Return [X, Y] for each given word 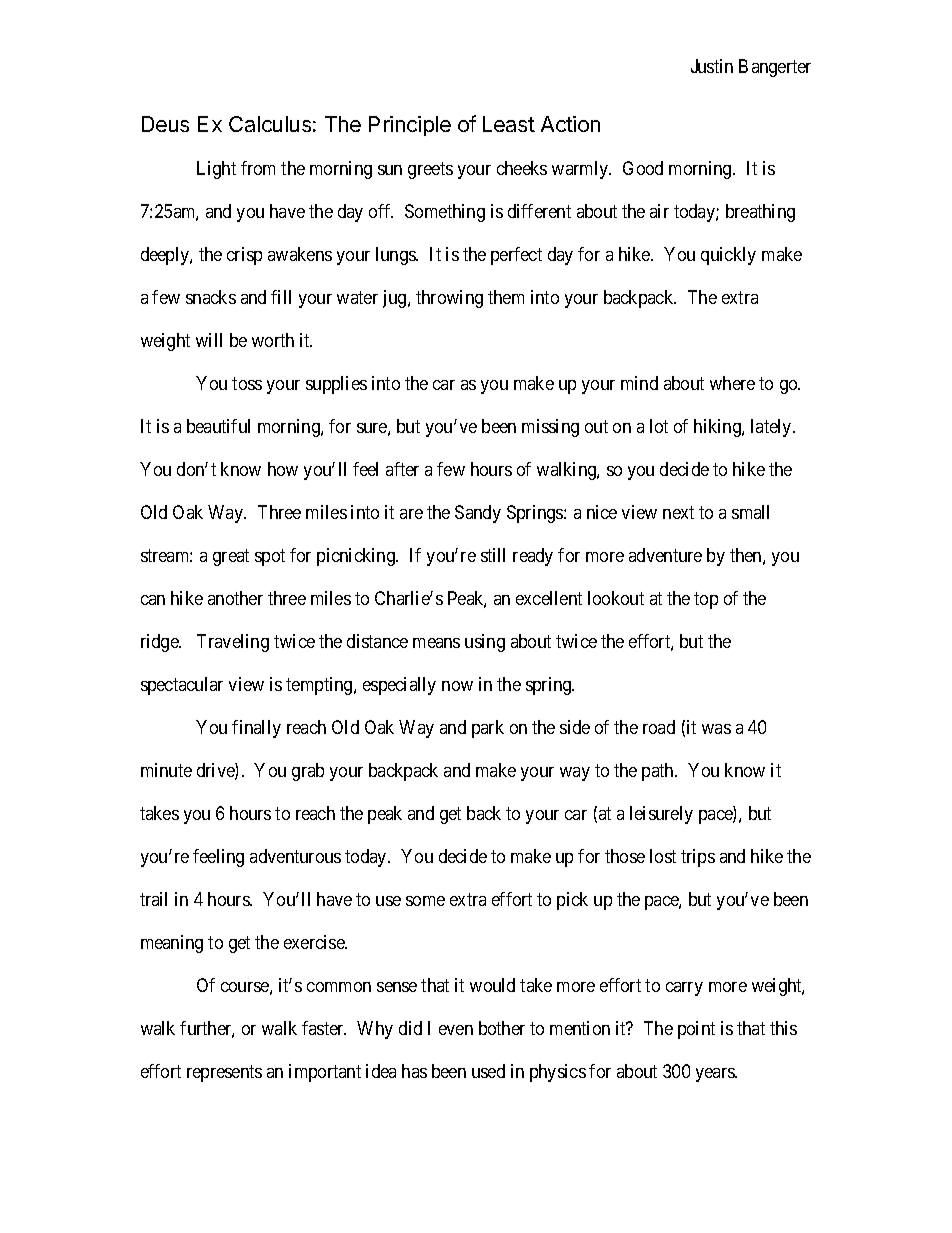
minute [166, 770]
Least [509, 124]
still [493, 555]
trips [698, 858]
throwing [449, 299]
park [488, 729]
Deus [165, 124]
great [231, 557]
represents [224, 1073]
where [732, 383]
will [209, 340]
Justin [712, 66]
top [706, 600]
